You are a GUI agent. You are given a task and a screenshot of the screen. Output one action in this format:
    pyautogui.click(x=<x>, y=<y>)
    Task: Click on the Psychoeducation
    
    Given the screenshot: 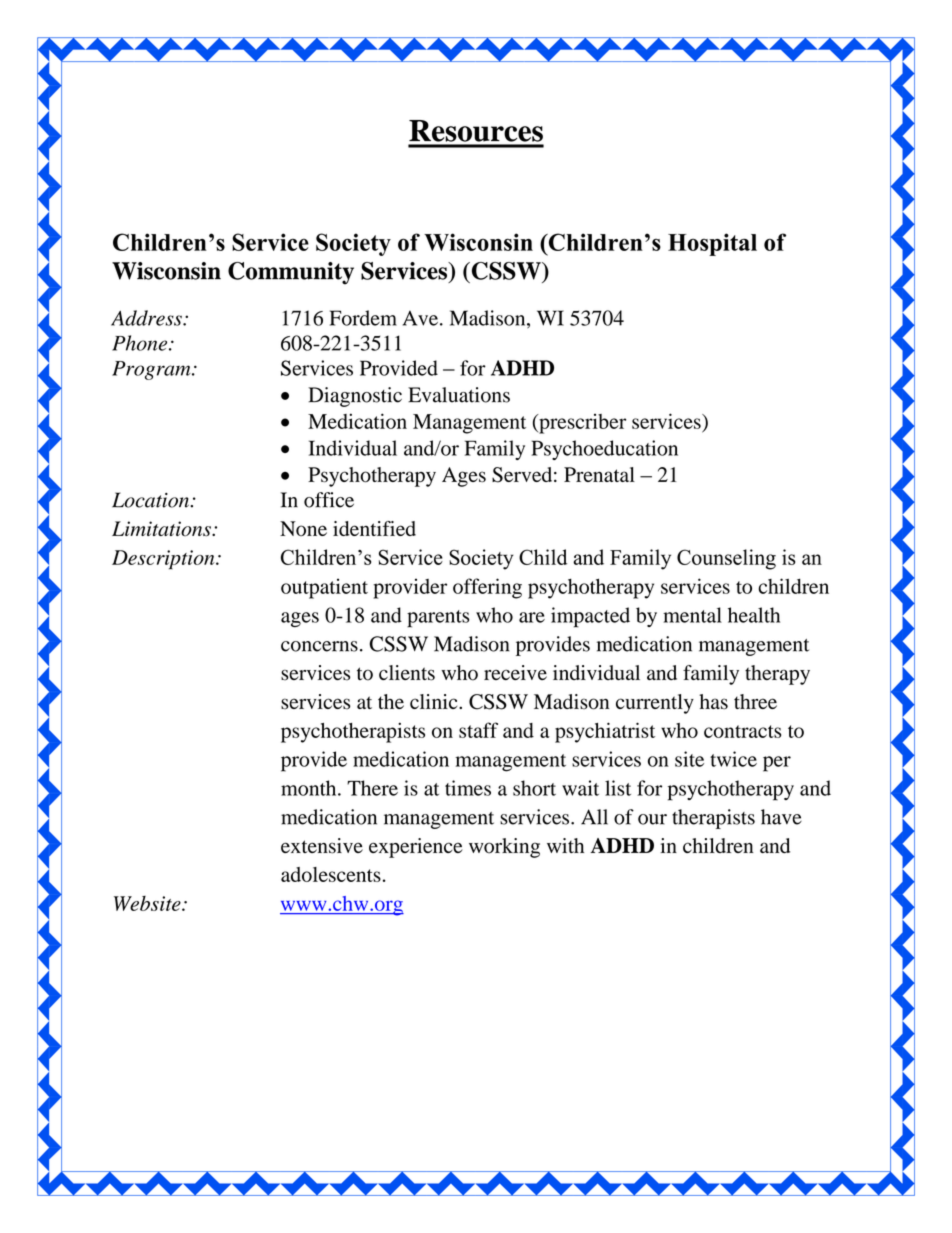 What is the action you would take?
    pyautogui.click(x=604, y=450)
